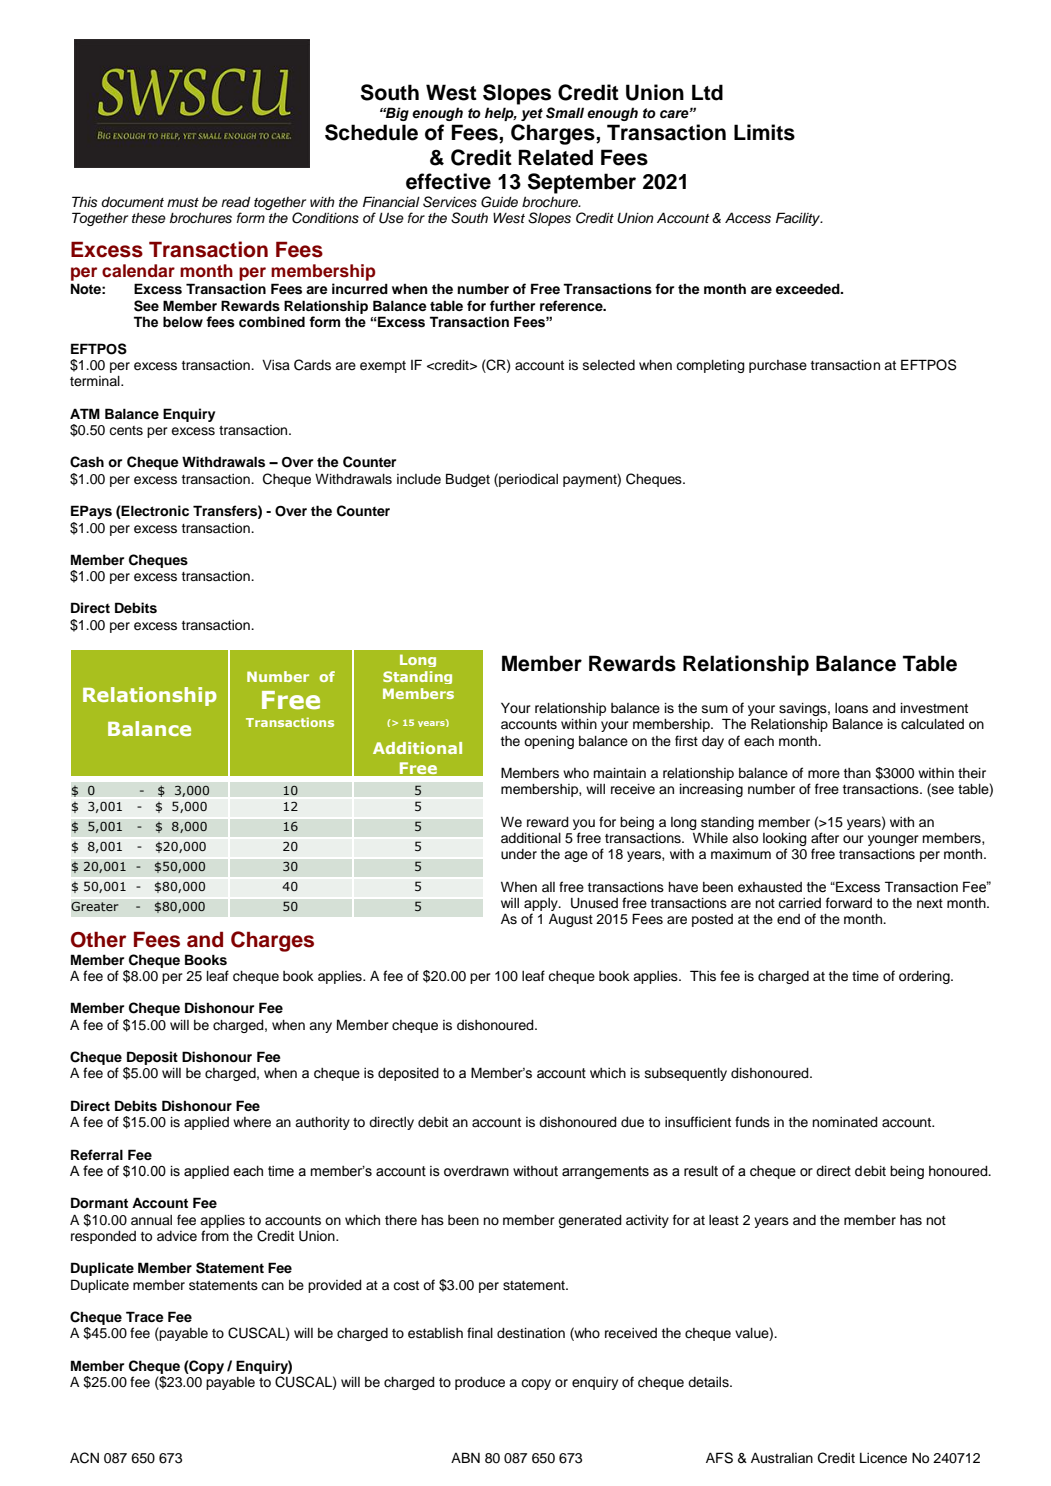  What do you see at coordinates (925, 977) in the screenshot?
I see `ordering` at bounding box center [925, 977].
